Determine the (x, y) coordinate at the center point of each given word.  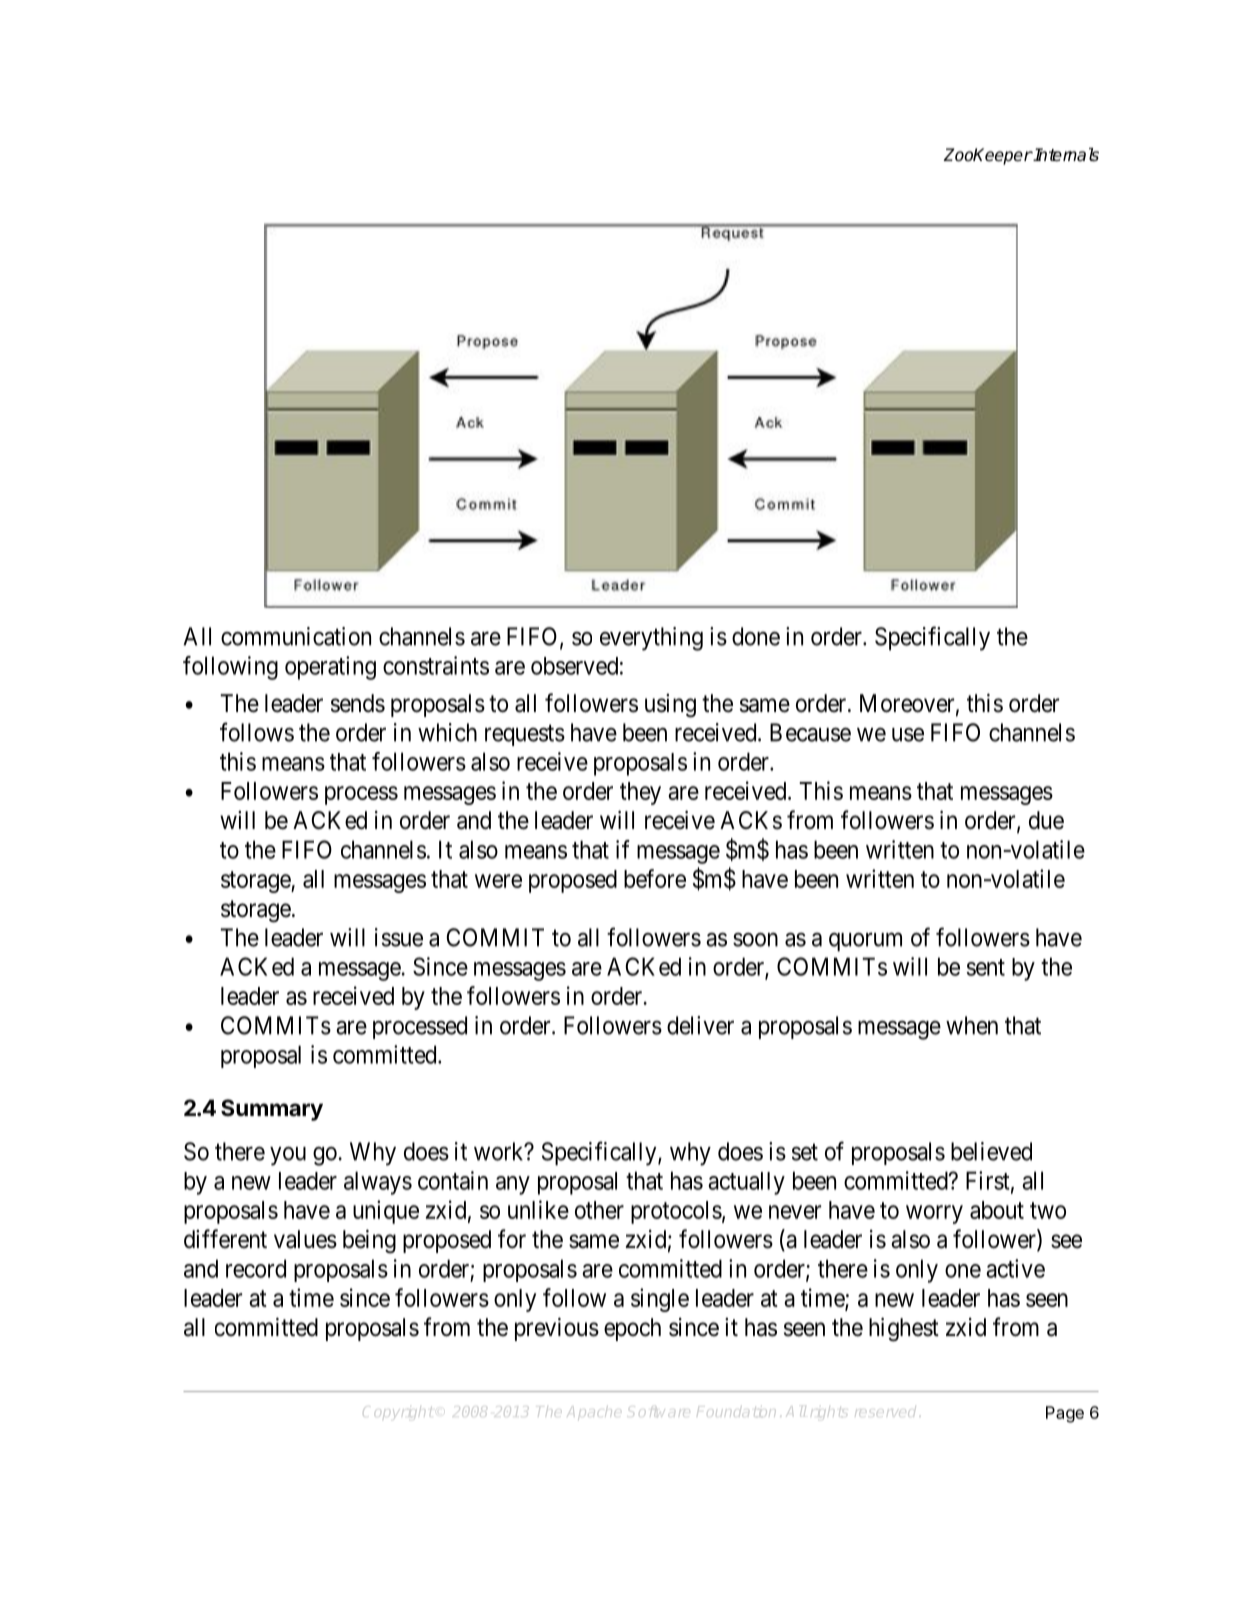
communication (296, 636)
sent (986, 967)
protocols (676, 1212)
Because (810, 732)
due (1046, 820)
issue (399, 937)
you (288, 1156)
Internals (1065, 155)
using (670, 706)
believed (991, 1151)
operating (330, 668)
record (256, 1268)
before (655, 878)
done (756, 636)
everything (651, 639)
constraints (436, 665)
